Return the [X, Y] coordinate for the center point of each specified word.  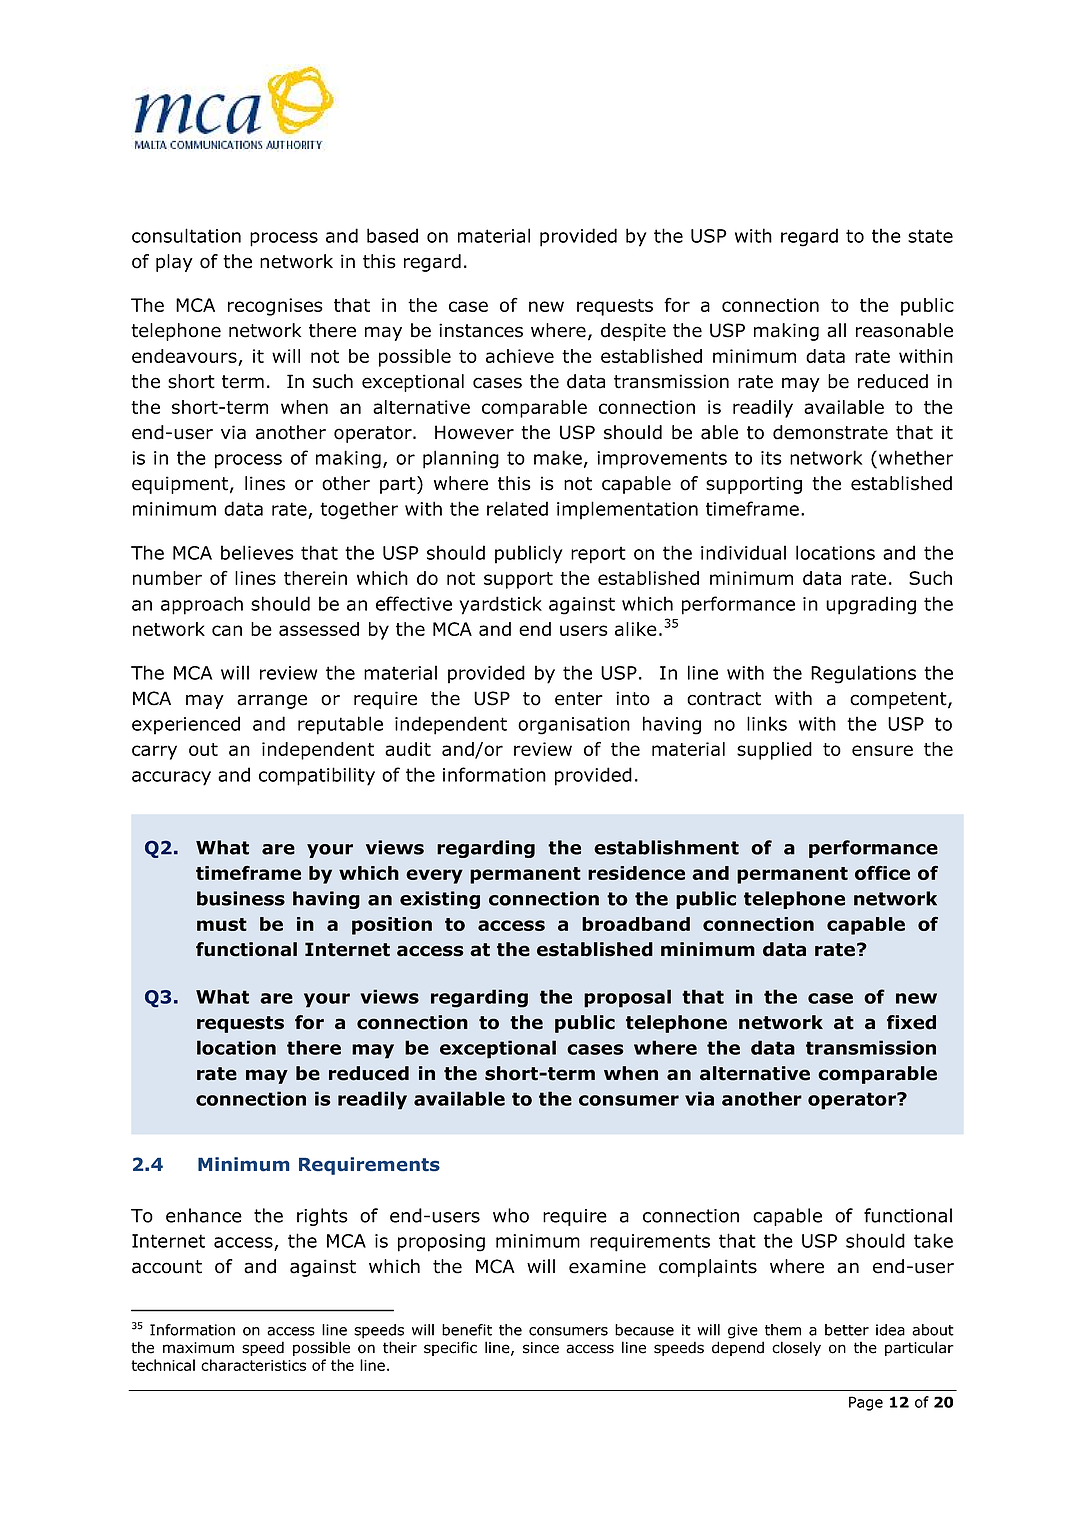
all [836, 330]
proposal [627, 998]
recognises [275, 307]
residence [636, 873]
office [882, 872]
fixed [911, 1022]
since [541, 1348]
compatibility [317, 776]
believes [257, 552]
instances [481, 330]
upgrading [871, 605]
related [517, 508]
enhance [204, 1215]
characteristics [253, 1365]
